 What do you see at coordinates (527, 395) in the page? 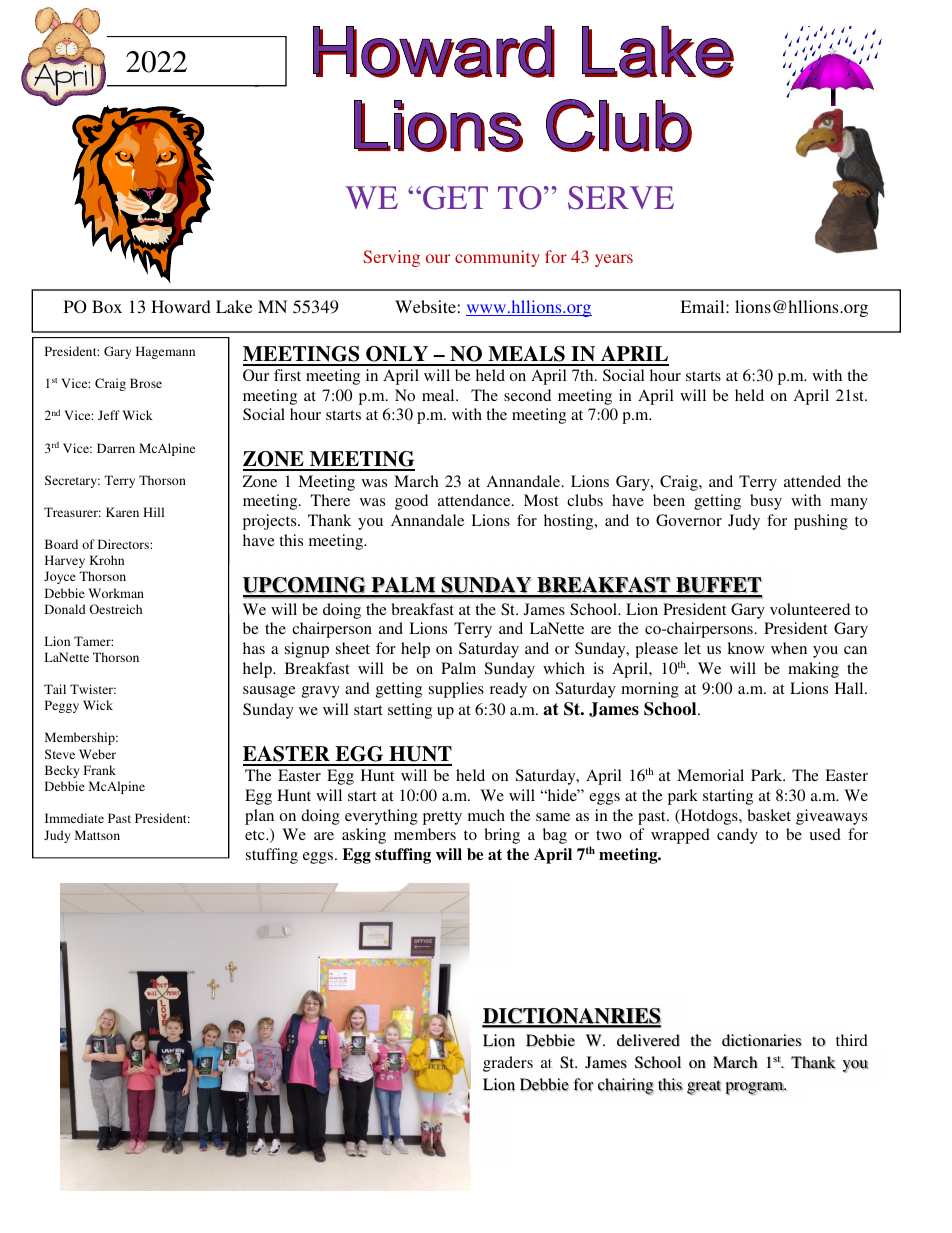
I see `second` at bounding box center [527, 395].
